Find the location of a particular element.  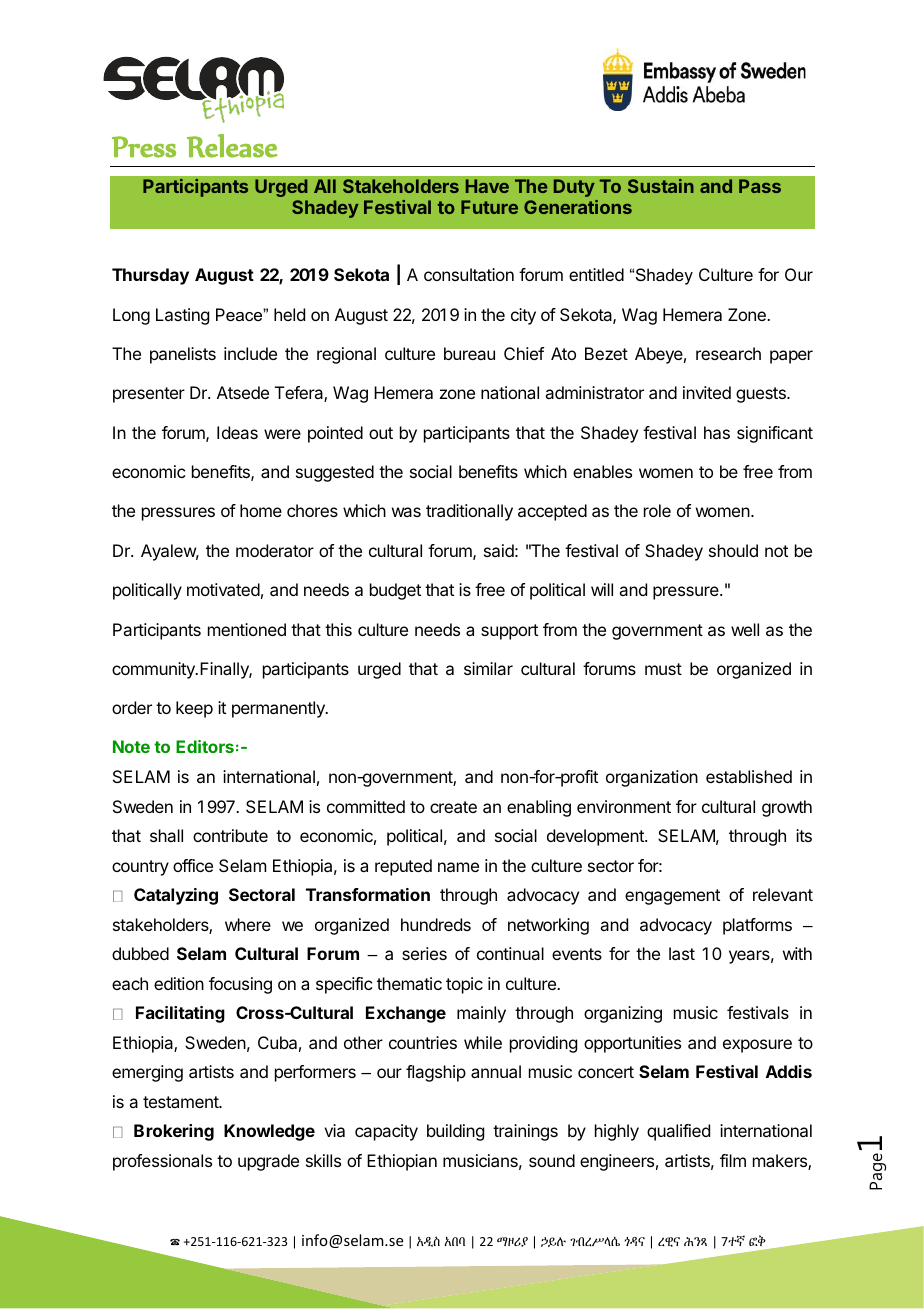

Brokering is located at coordinates (174, 1132).
